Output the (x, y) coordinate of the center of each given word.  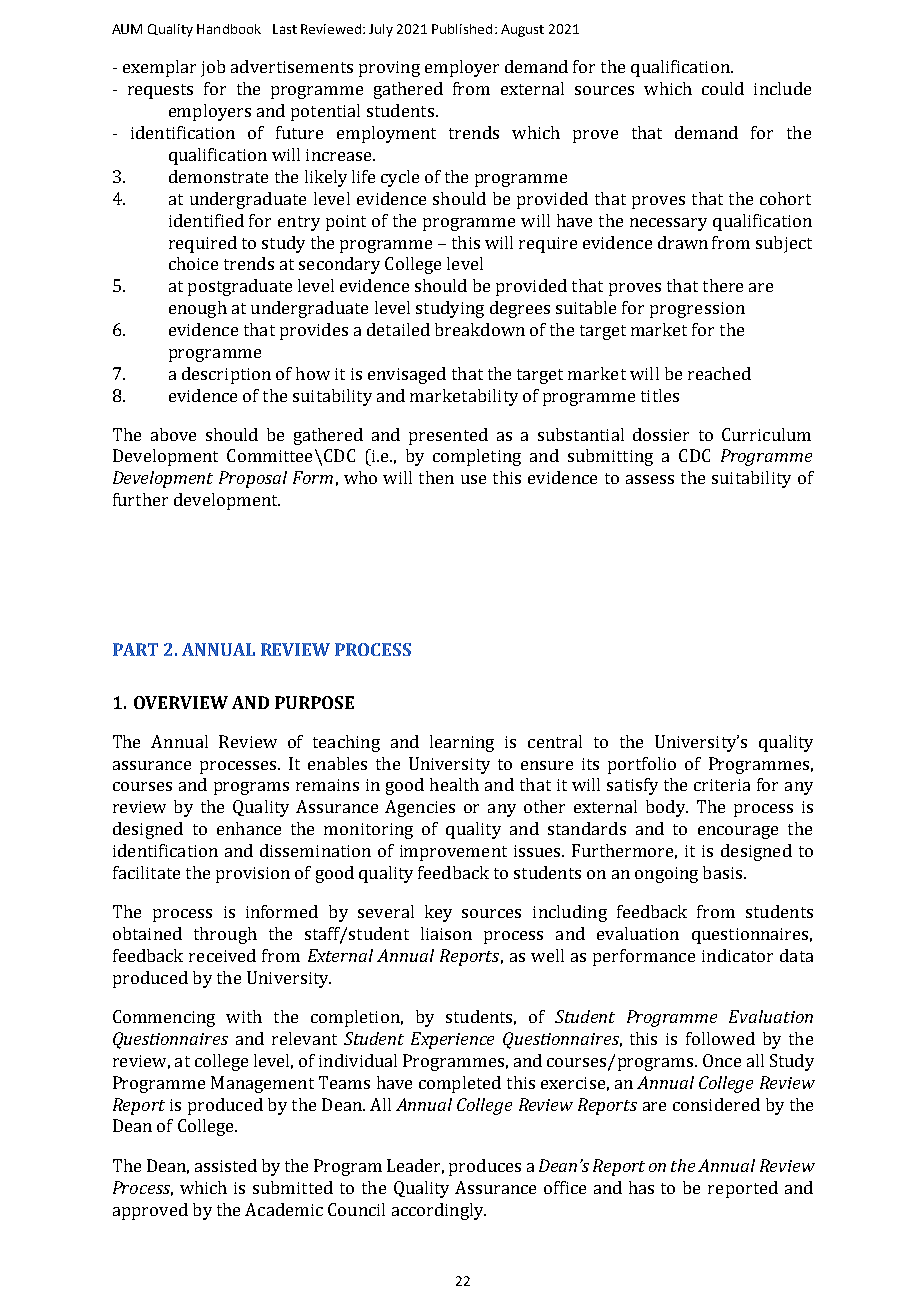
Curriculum (766, 434)
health (454, 784)
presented (448, 436)
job (213, 68)
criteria (722, 785)
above (173, 434)
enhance (249, 828)
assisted (226, 1165)
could (723, 88)
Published (462, 29)
